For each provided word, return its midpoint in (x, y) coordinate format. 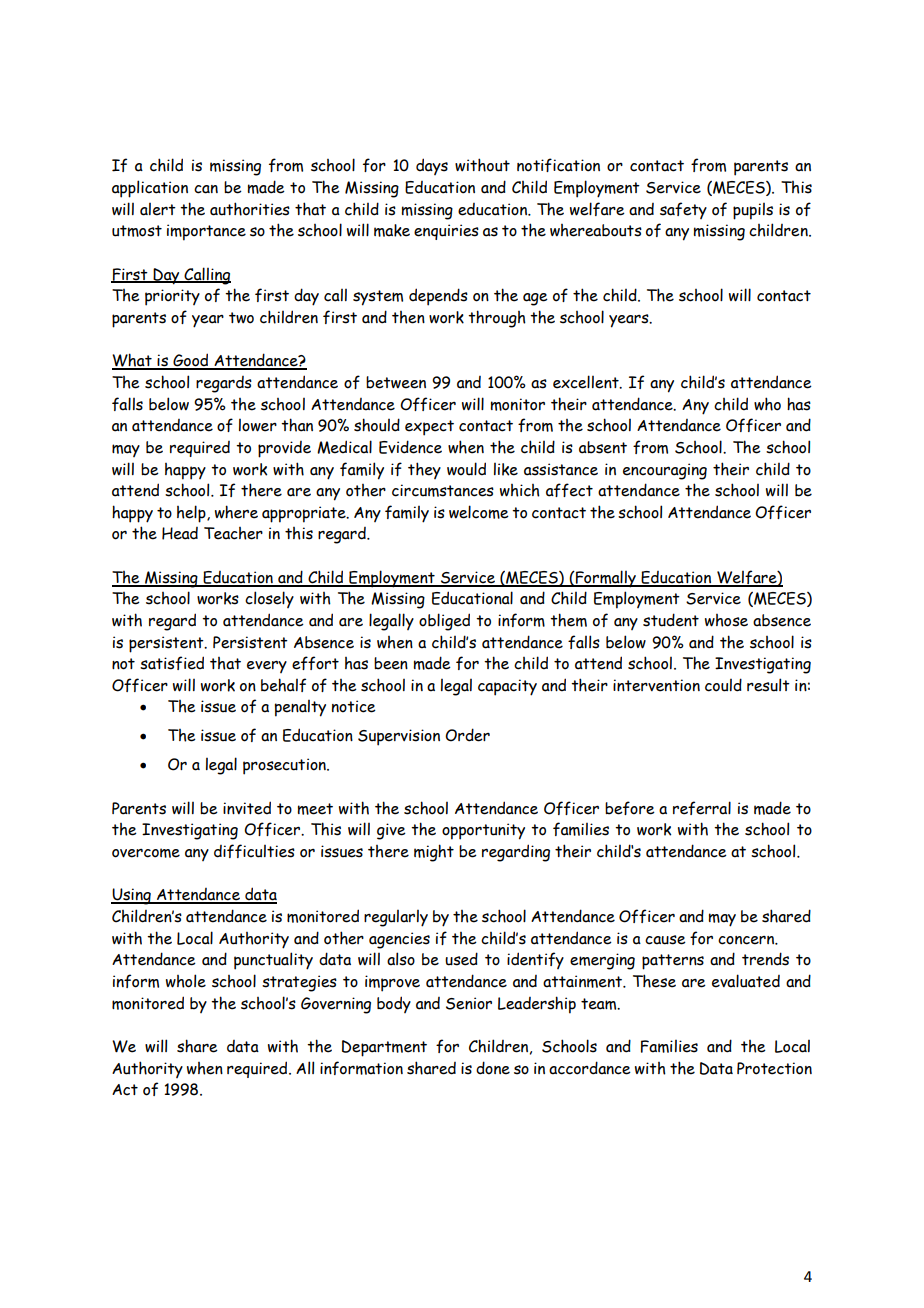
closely (269, 599)
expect (429, 428)
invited (247, 808)
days (432, 166)
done (493, 1068)
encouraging (665, 471)
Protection (774, 1068)
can (206, 189)
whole (186, 981)
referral (702, 808)
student (671, 620)
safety (683, 210)
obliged (444, 622)
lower (258, 425)
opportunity (483, 831)
